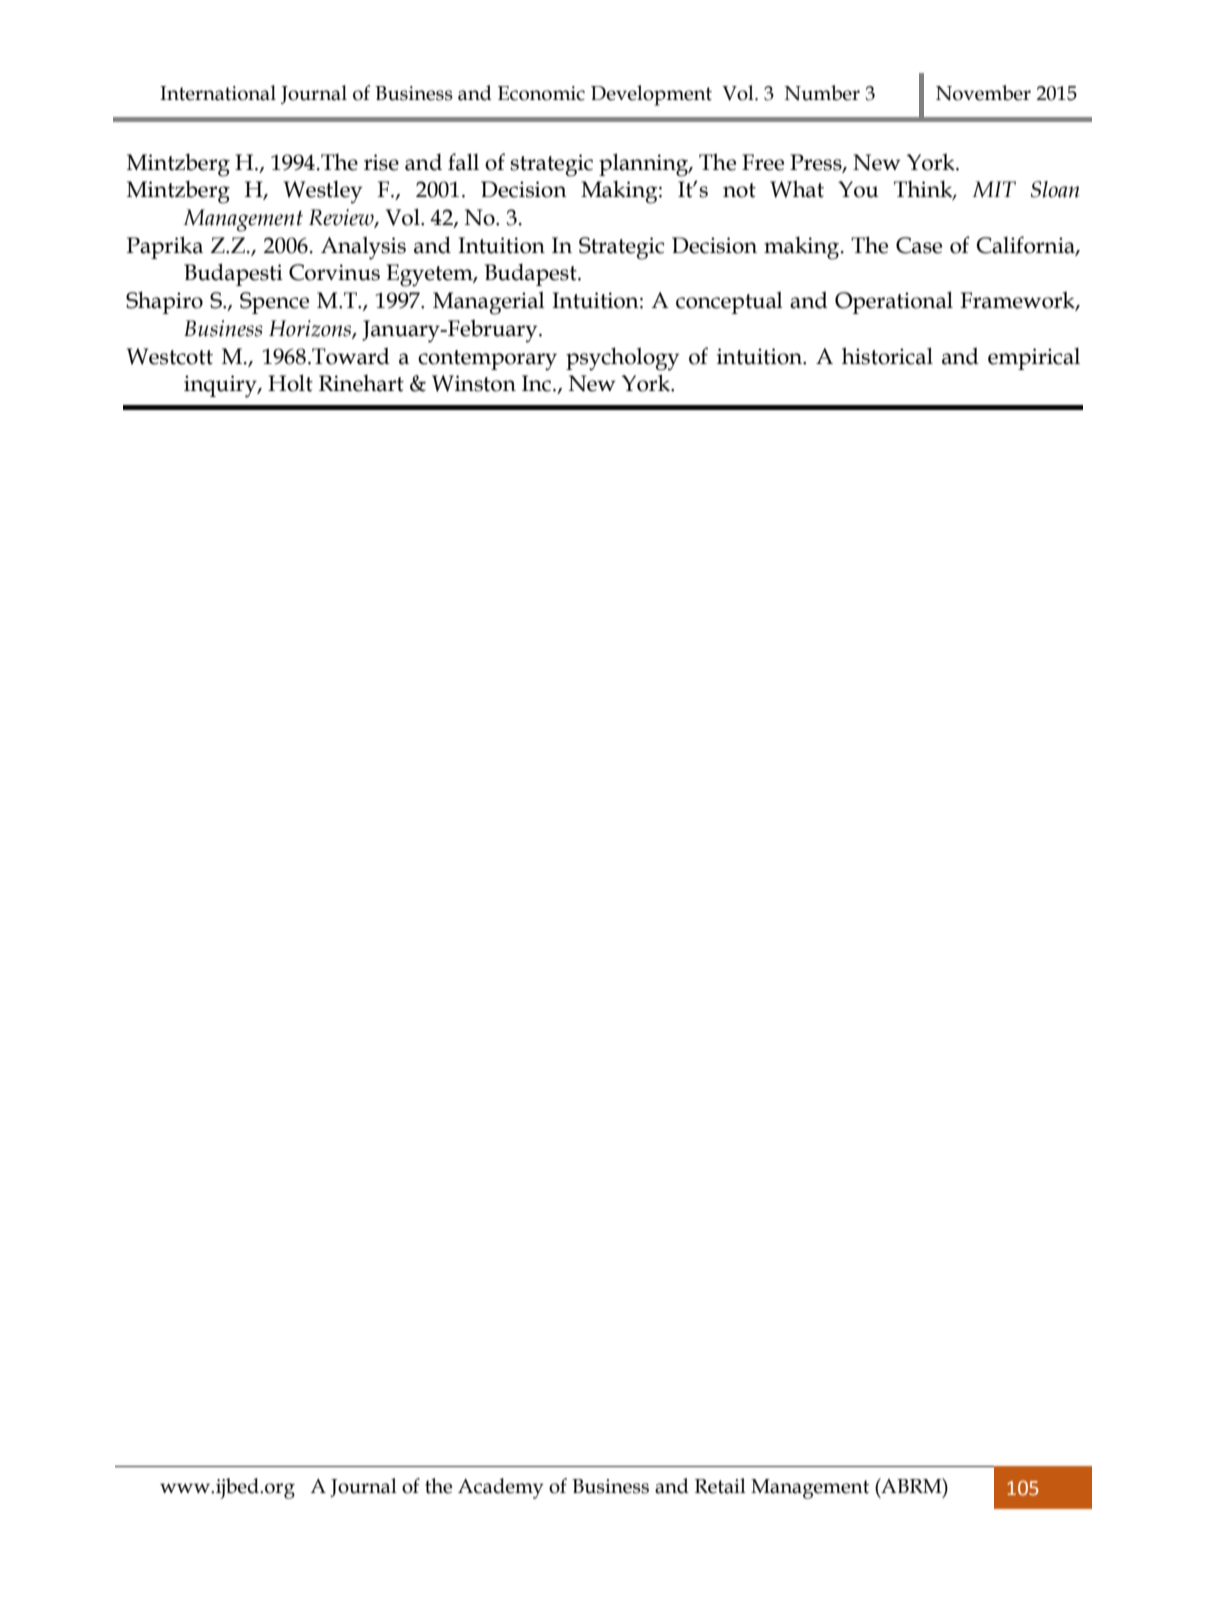 This screenshot has width=1206, height=1605. Describe the element at coordinates (218, 93) in the screenshot. I see `International` at that location.
